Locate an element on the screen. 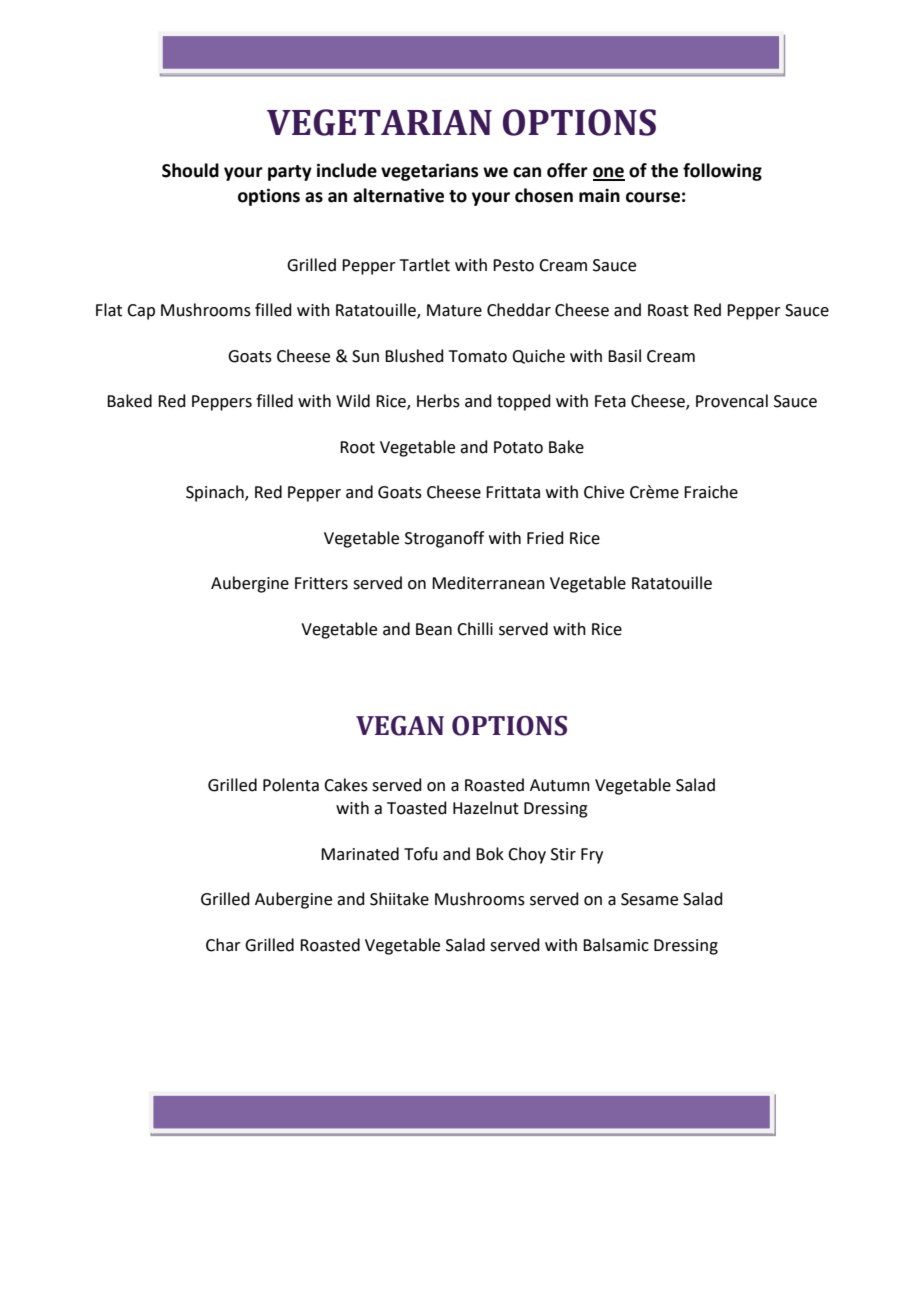 This screenshot has width=924, height=1308. Stroganoff is located at coordinates (444, 539).
